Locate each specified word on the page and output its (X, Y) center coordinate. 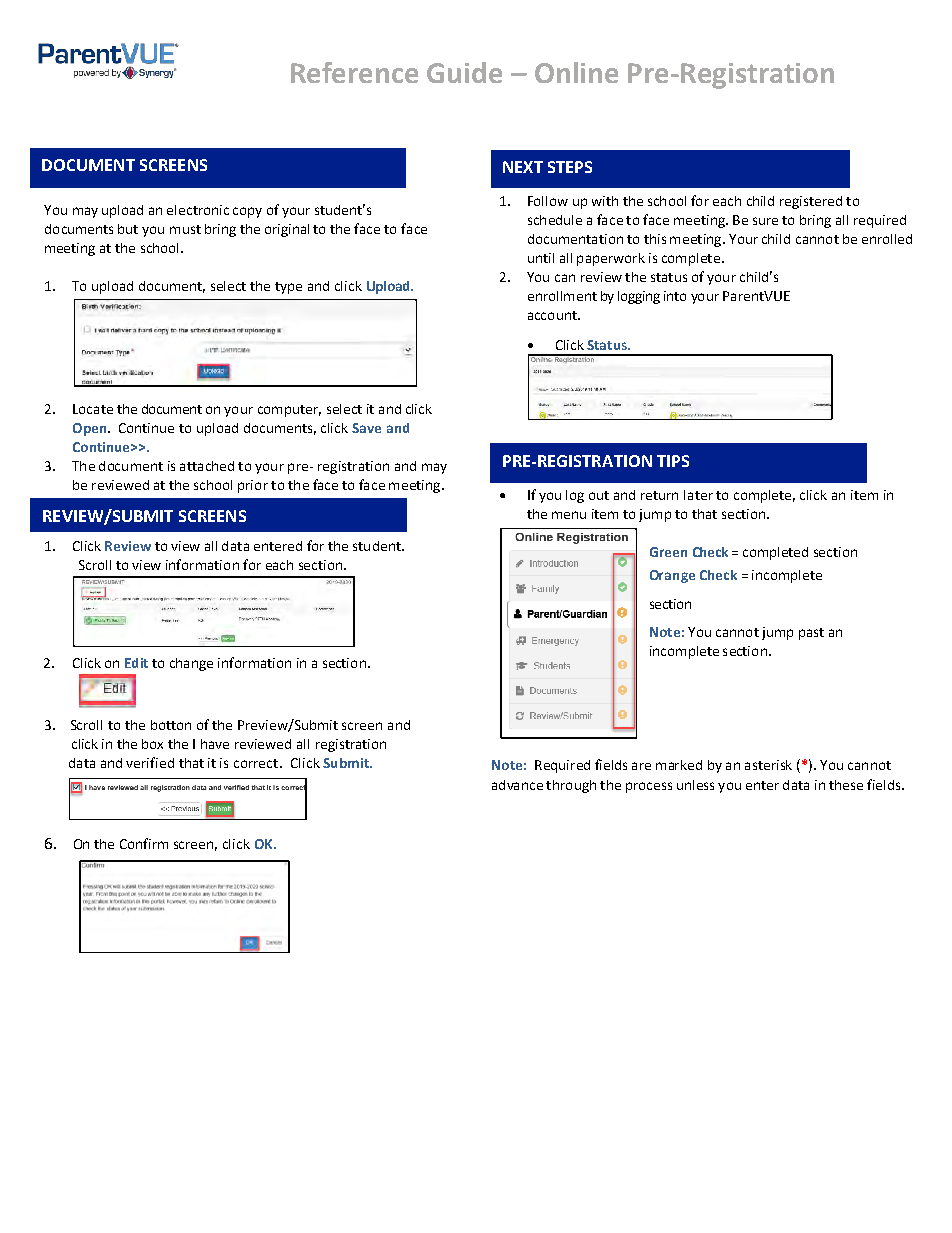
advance (517, 785)
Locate (93, 409)
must (185, 229)
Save (366, 428)
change (191, 664)
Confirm (144, 843)
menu (569, 515)
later (698, 495)
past (811, 634)
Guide (464, 72)
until (541, 258)
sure (765, 221)
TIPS (673, 461)
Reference (354, 72)
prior (253, 486)
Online (576, 72)
